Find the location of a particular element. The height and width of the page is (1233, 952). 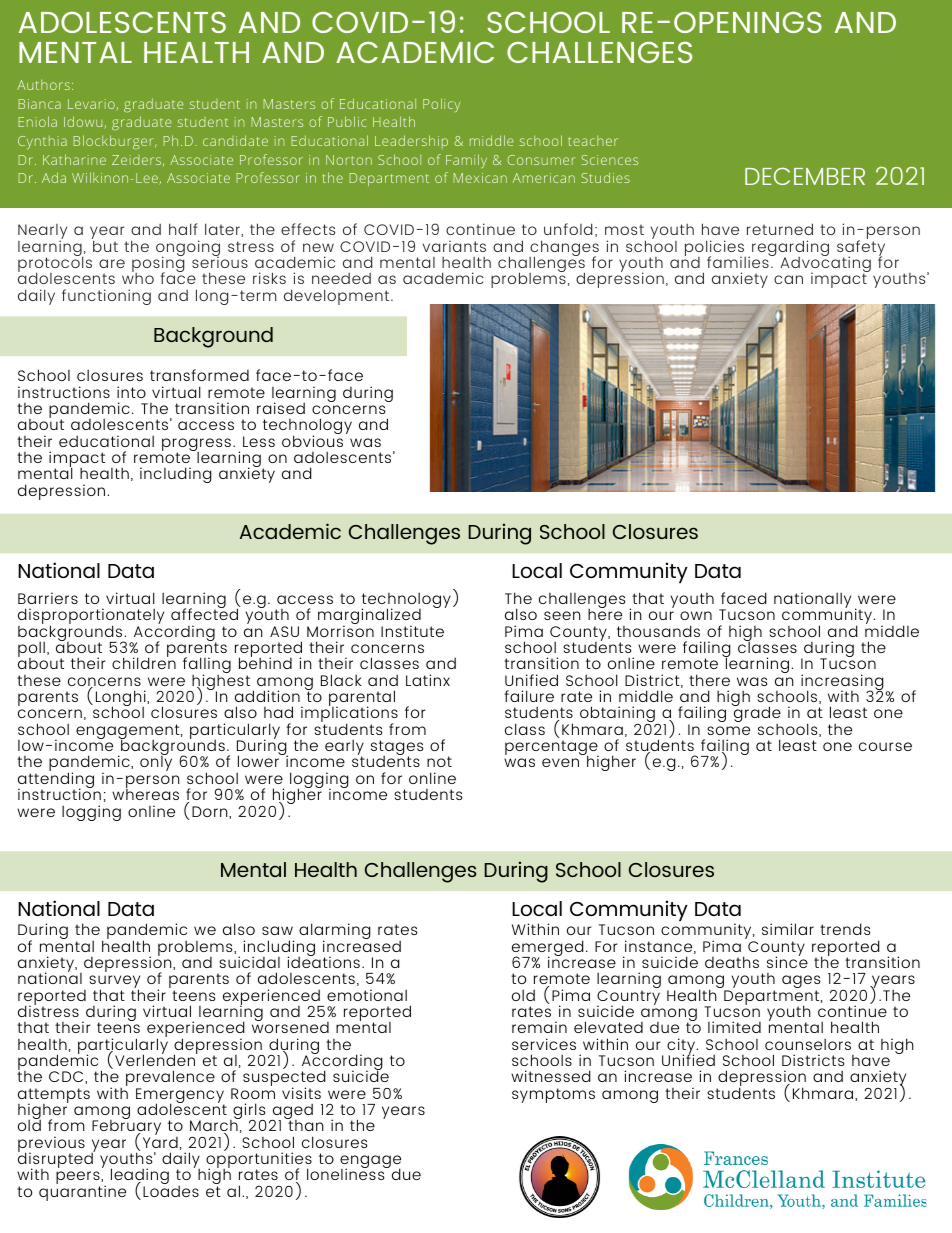

not is located at coordinates (439, 761).
